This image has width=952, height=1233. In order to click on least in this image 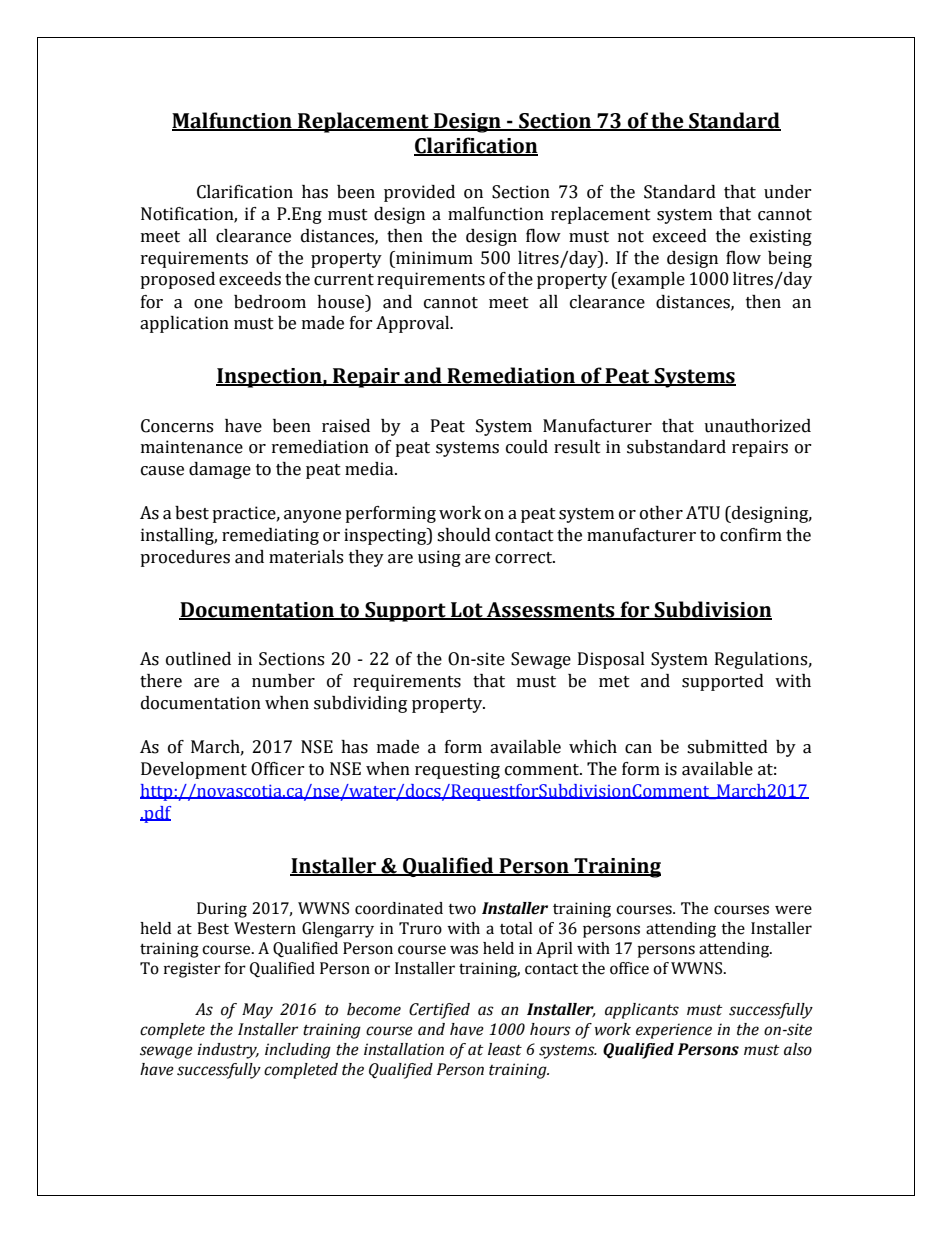, I will do `click(505, 1049)`.
